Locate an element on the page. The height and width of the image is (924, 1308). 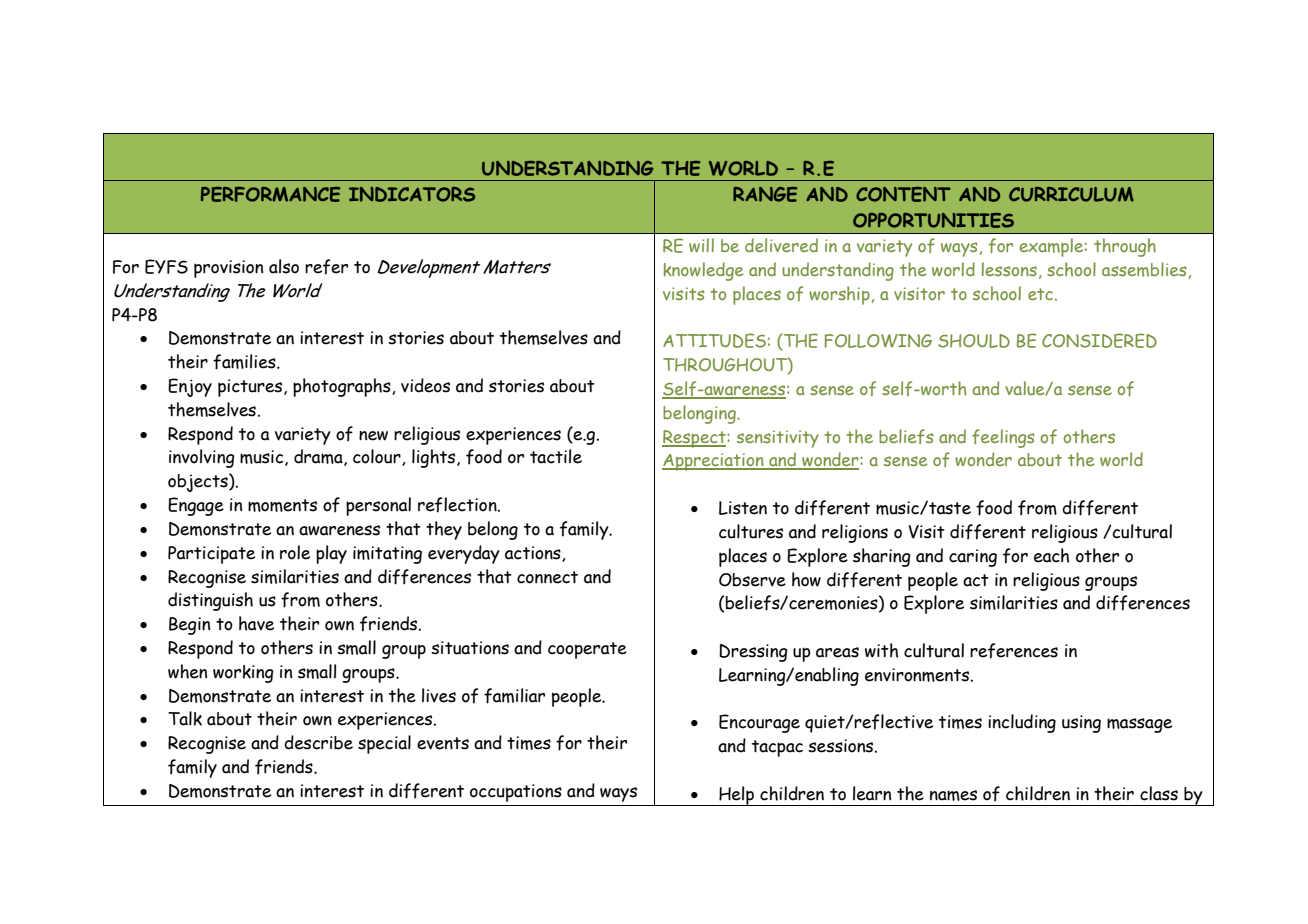
ATTITUDES is located at coordinates (714, 340).
